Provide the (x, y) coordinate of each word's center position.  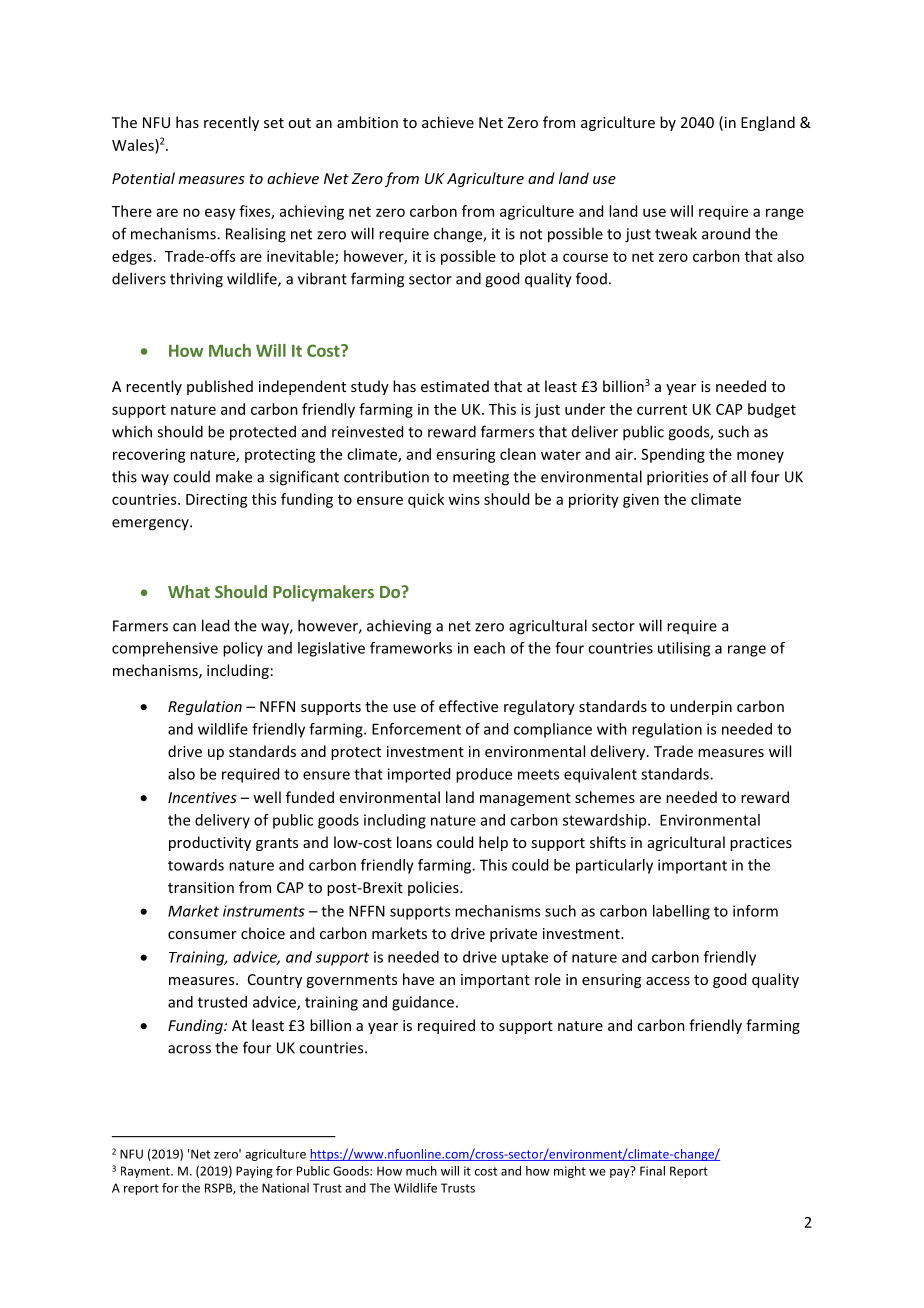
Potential (143, 178)
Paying (254, 1172)
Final (652, 1171)
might (570, 1172)
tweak (676, 233)
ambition (367, 122)
